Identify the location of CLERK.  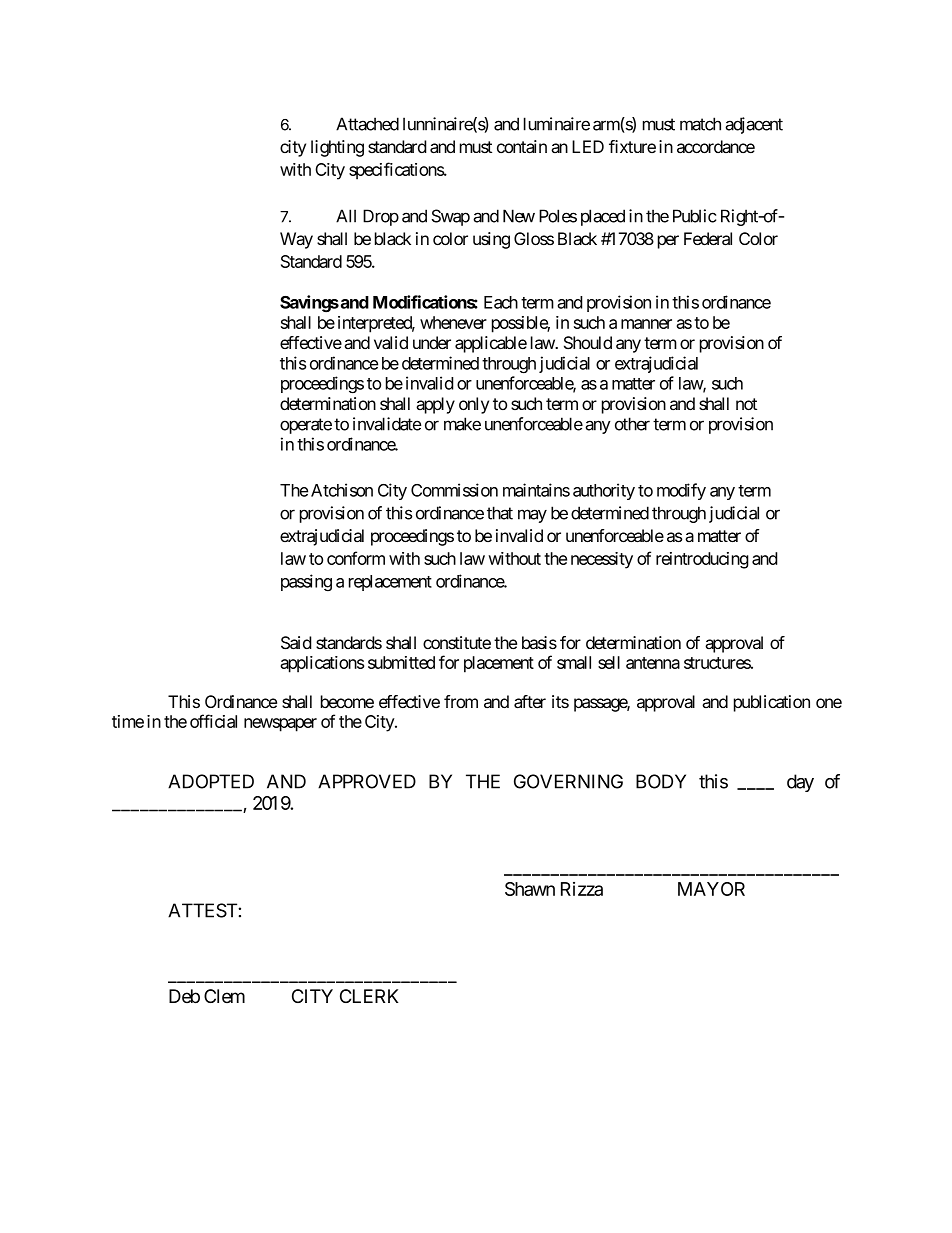
(369, 996).
